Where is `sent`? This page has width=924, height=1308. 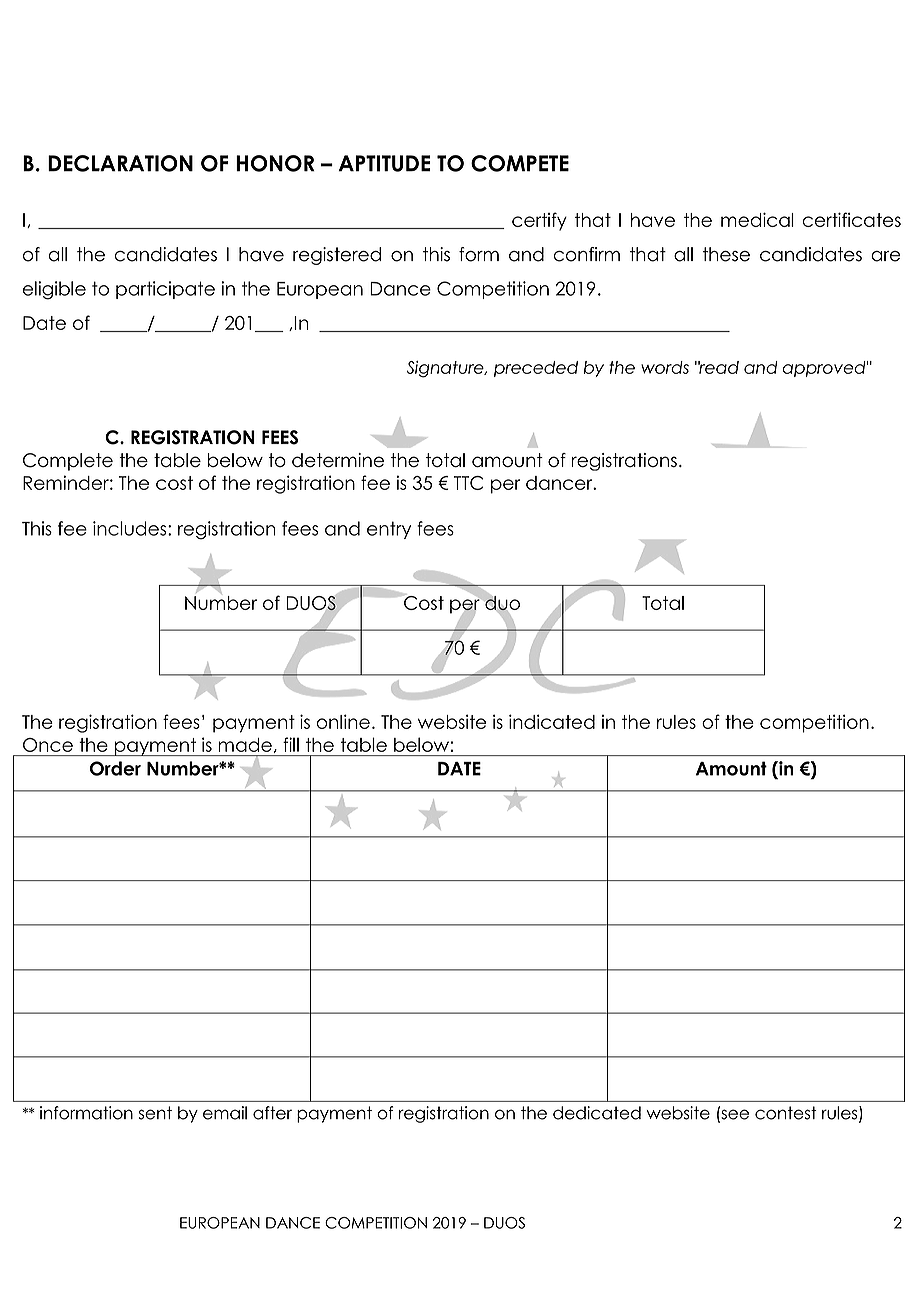
sent is located at coordinates (155, 1113).
